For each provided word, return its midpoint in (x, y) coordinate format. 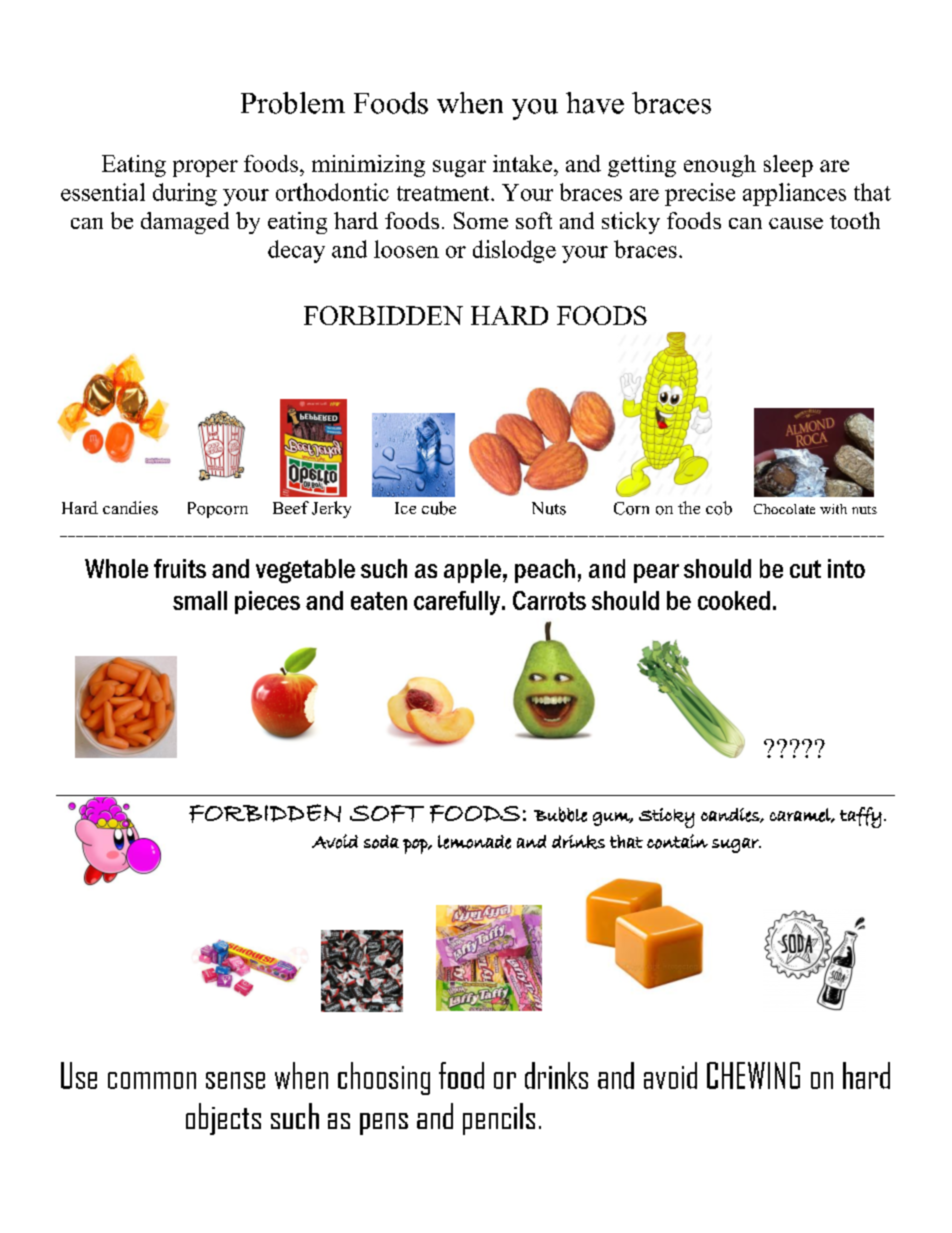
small (200, 600)
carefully (458, 603)
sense (235, 1080)
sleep (788, 166)
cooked (734, 600)
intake (522, 163)
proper (205, 168)
